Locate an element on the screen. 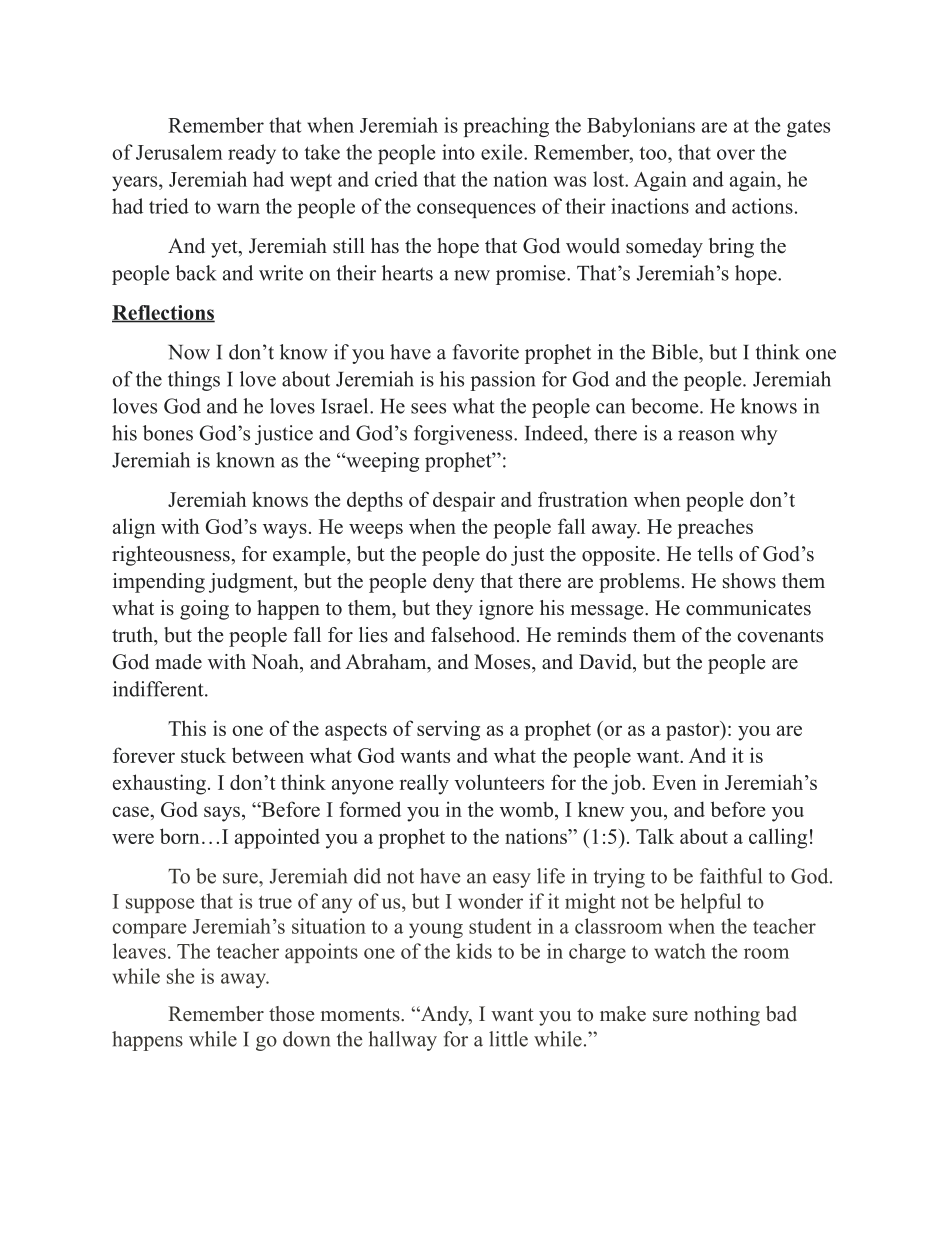 This screenshot has width=952, height=1233. nothing is located at coordinates (727, 1016).
